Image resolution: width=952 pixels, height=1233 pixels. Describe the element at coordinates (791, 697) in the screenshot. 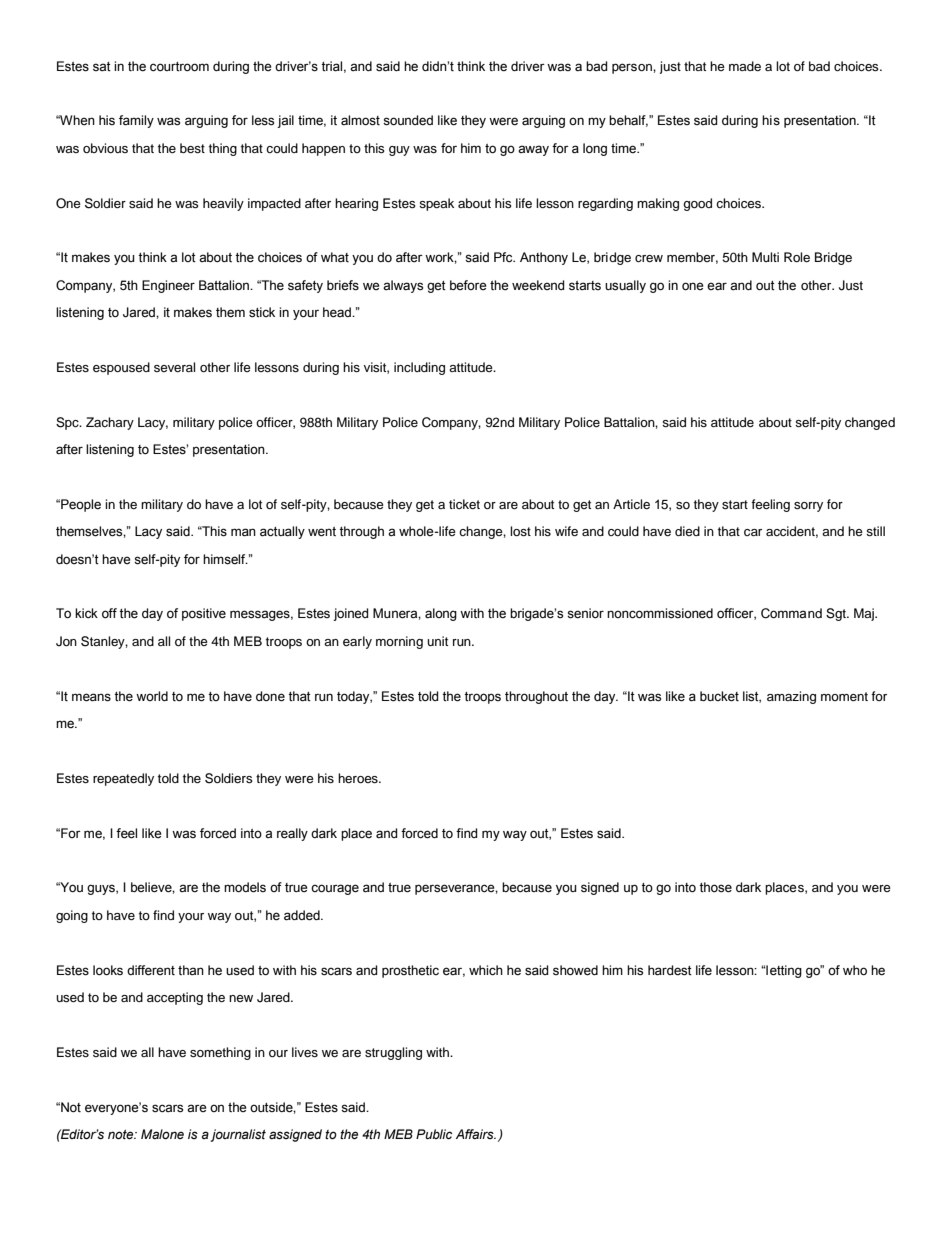

I see `amazing` at that location.
